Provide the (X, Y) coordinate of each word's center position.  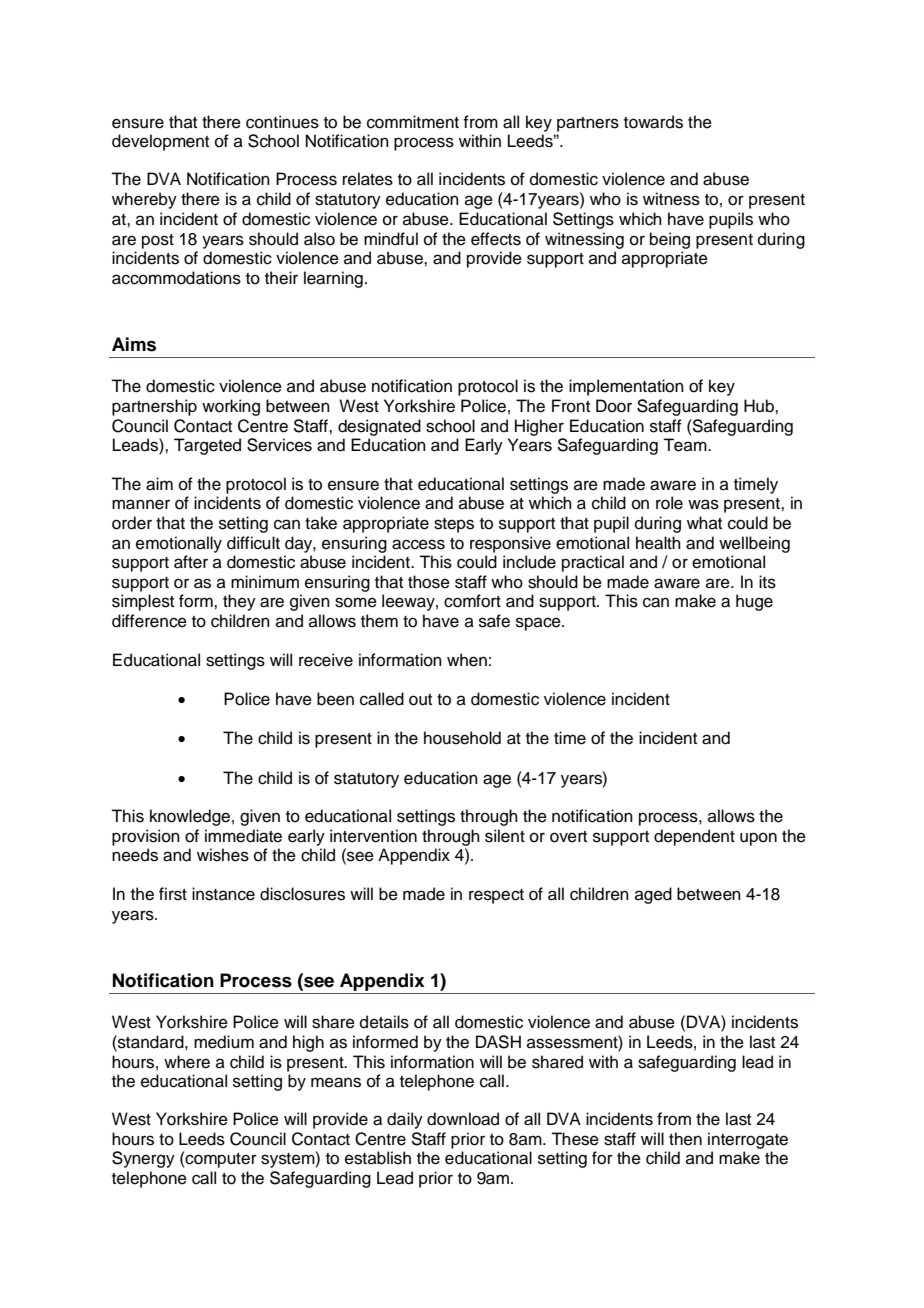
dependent (694, 837)
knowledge (190, 817)
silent (505, 836)
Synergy (143, 1159)
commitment (413, 122)
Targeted (207, 446)
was (703, 504)
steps (454, 525)
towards (653, 122)
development (160, 142)
